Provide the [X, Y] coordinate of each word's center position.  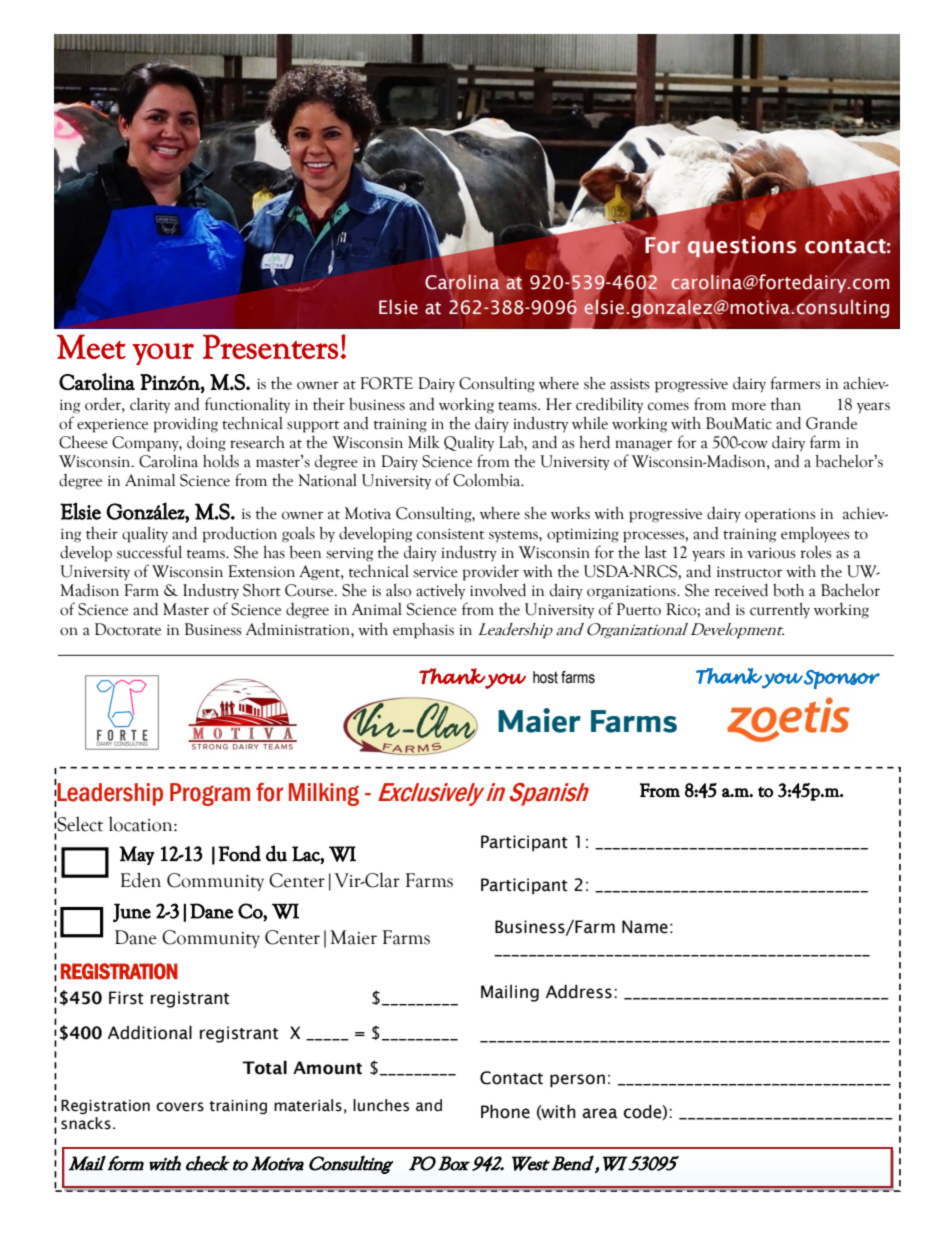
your [163, 354]
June [132, 912]
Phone [505, 1112]
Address [579, 992]
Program [210, 794]
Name [645, 927]
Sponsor [842, 679]
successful [149, 552]
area [599, 1113]
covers [180, 1107]
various [771, 553]
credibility [609, 406]
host [545, 677]
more [749, 406]
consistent [450, 534]
